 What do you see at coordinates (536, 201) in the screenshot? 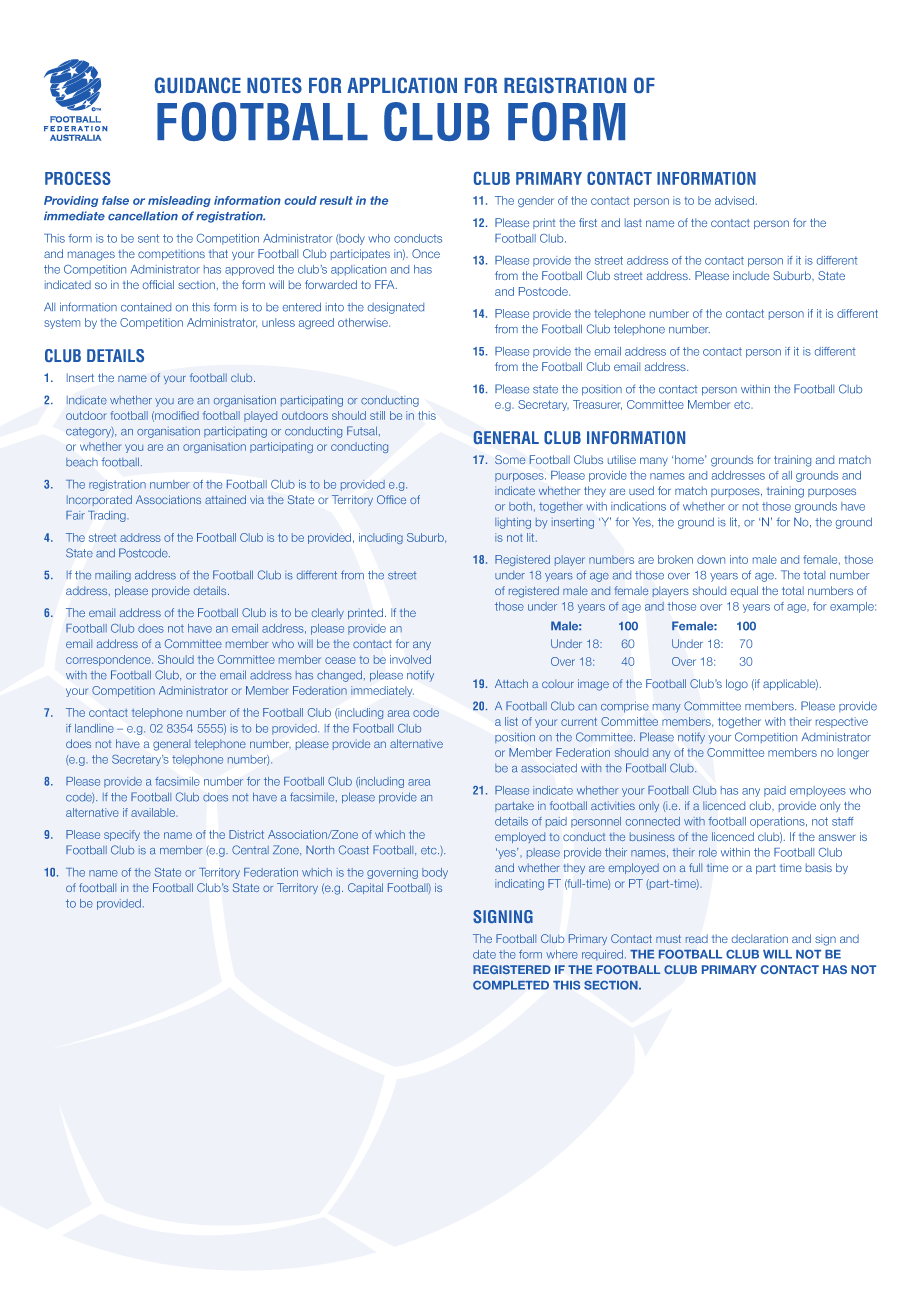
I see `gender` at bounding box center [536, 201].
